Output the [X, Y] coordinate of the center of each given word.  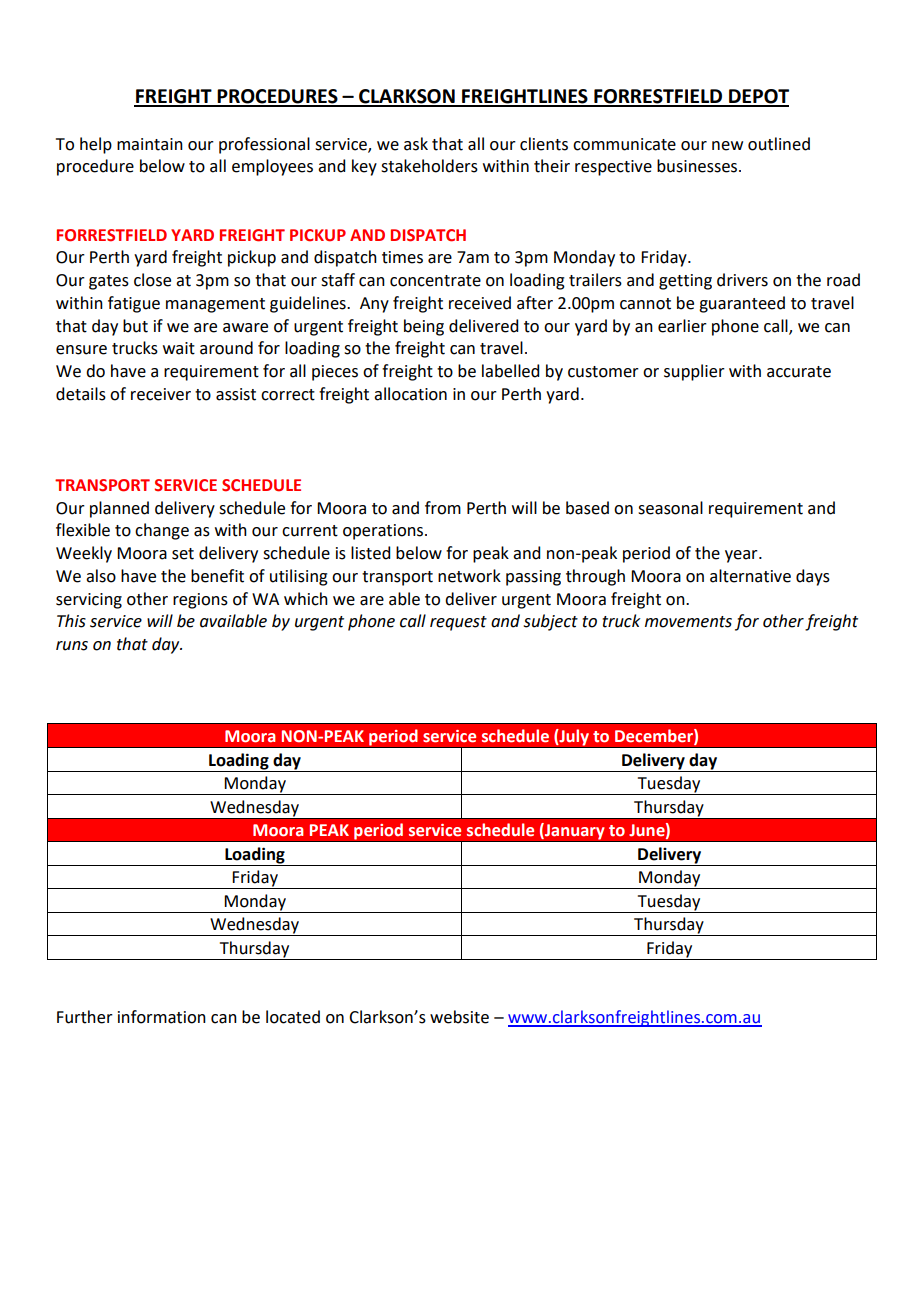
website [459, 1017]
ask [416, 144]
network [469, 576]
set [183, 554]
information [162, 1017]
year [742, 556]
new [727, 146]
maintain [150, 144]
